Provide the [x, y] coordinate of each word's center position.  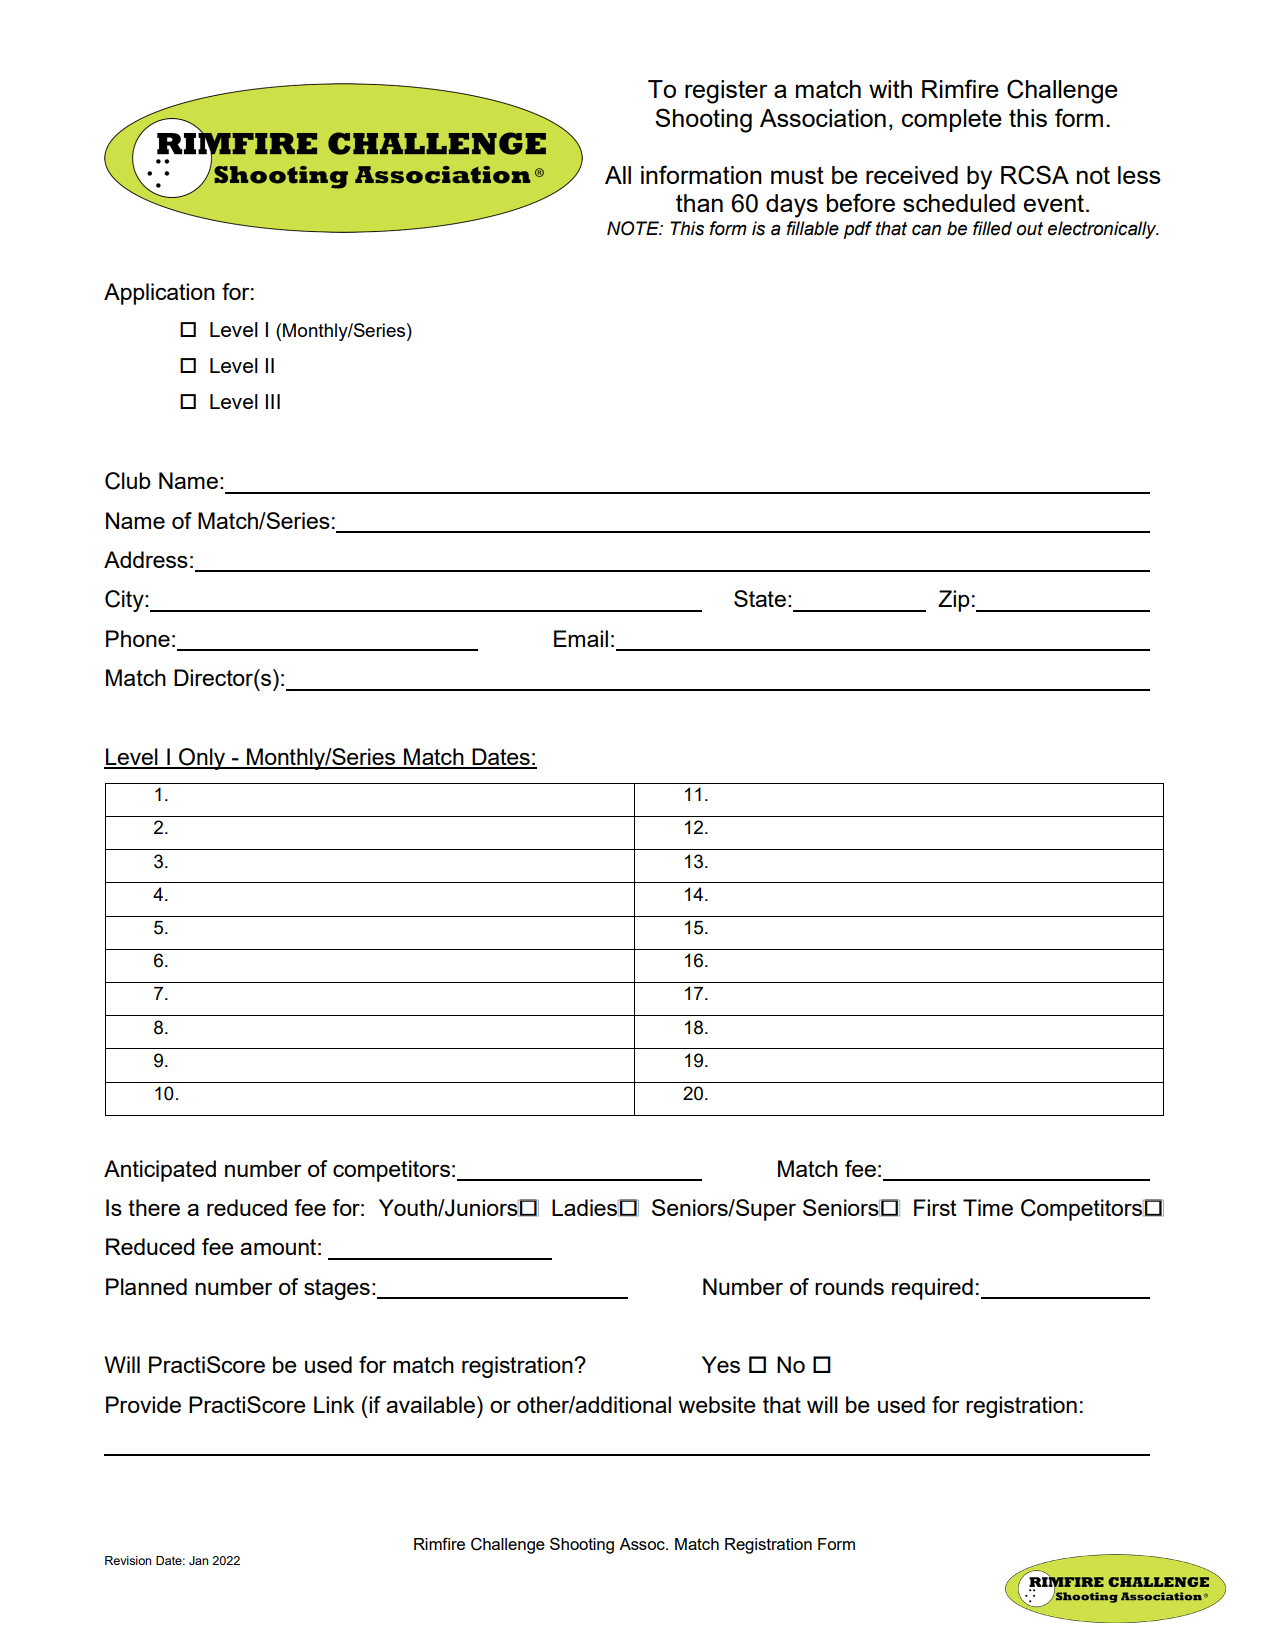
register [726, 92]
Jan [198, 1560]
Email [581, 638]
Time [988, 1207]
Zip [954, 601]
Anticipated [160, 1171]
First [935, 1207]
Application [159, 294]
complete [952, 120]
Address [146, 559]
